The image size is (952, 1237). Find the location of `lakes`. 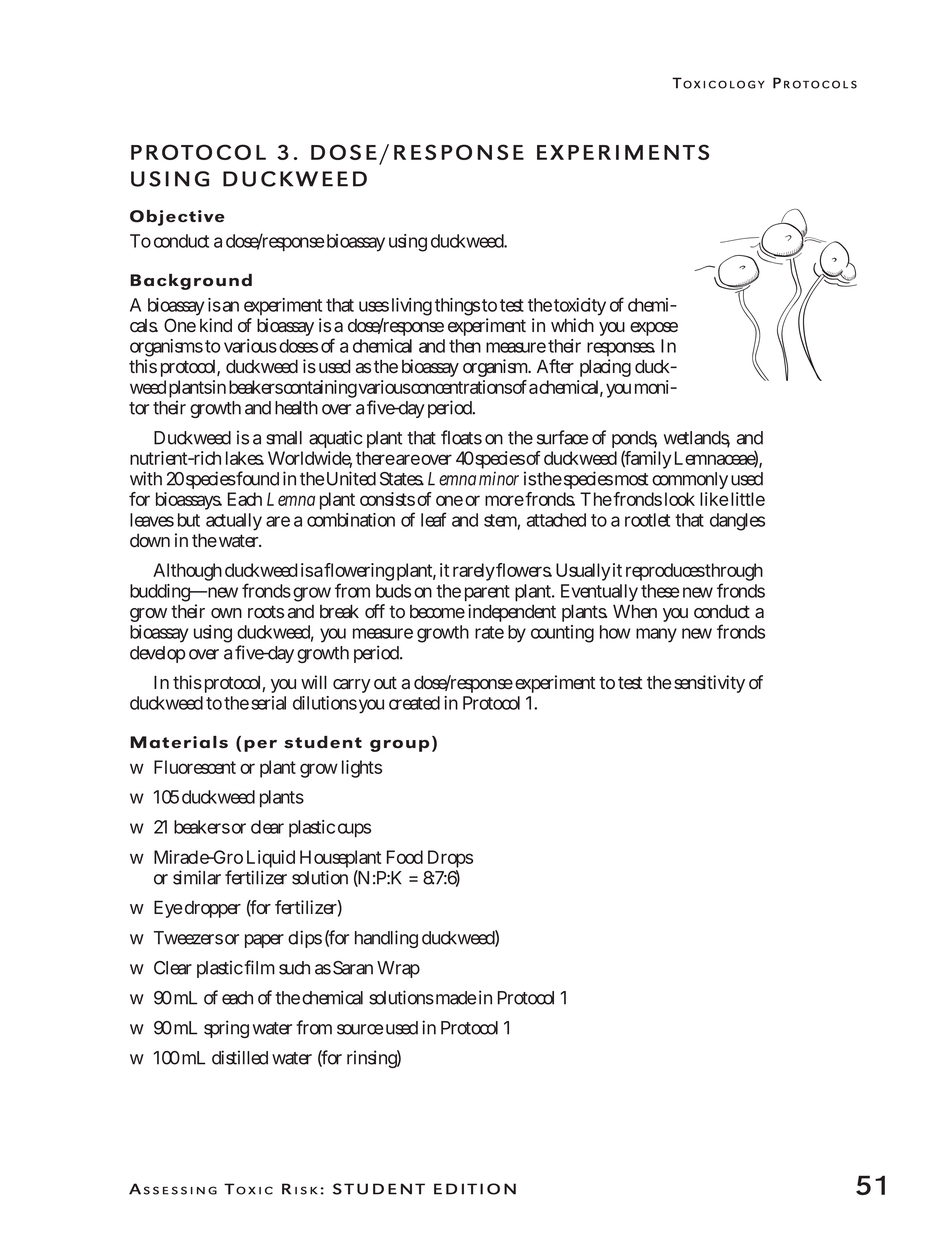

lakes is located at coordinates (245, 458).
